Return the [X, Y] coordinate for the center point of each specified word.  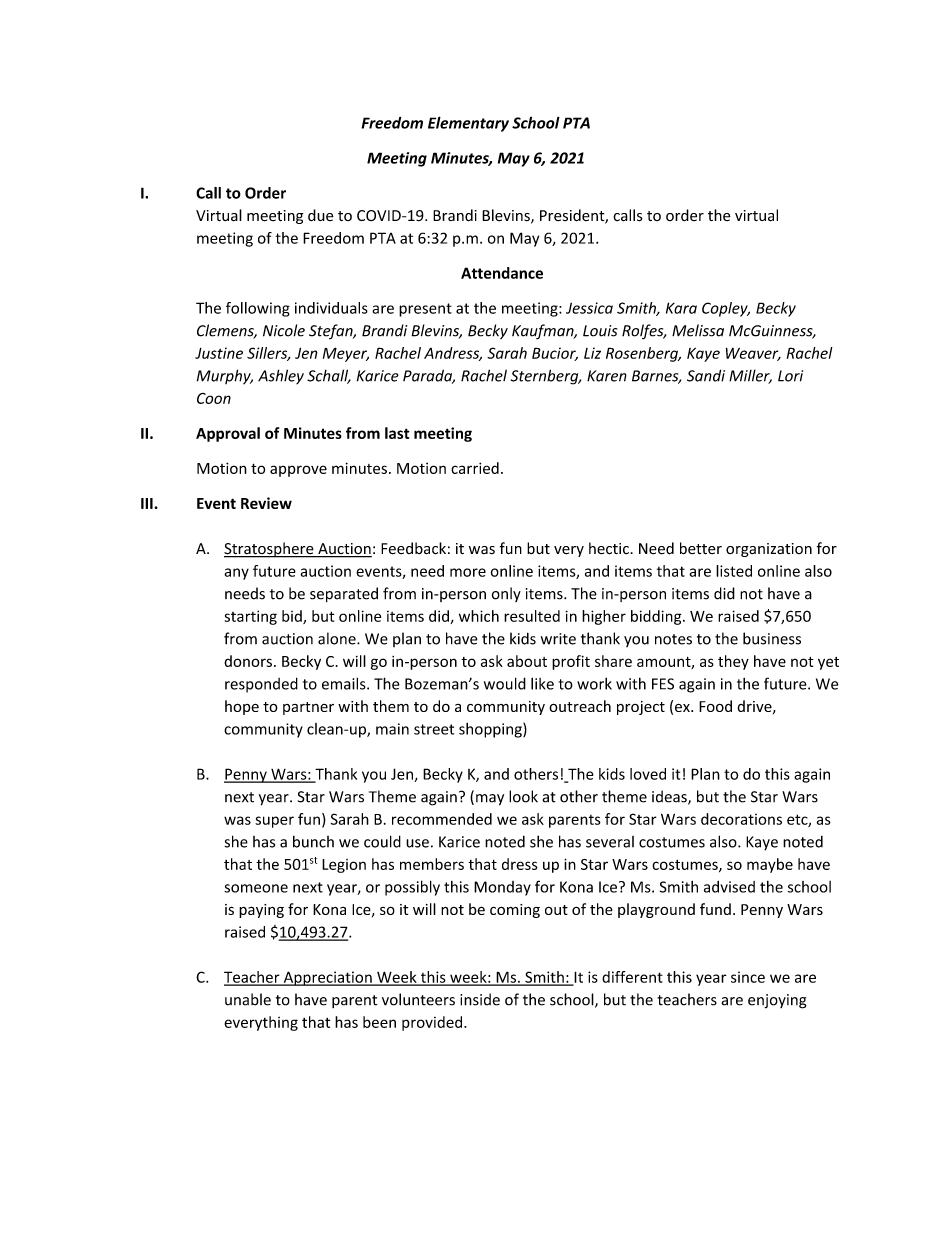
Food [715, 706]
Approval [228, 434]
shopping [491, 730]
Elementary [468, 124]
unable [248, 999]
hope [242, 707]
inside [480, 999]
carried [475, 468]
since [748, 977]
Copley [726, 309]
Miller [750, 376]
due [321, 215]
